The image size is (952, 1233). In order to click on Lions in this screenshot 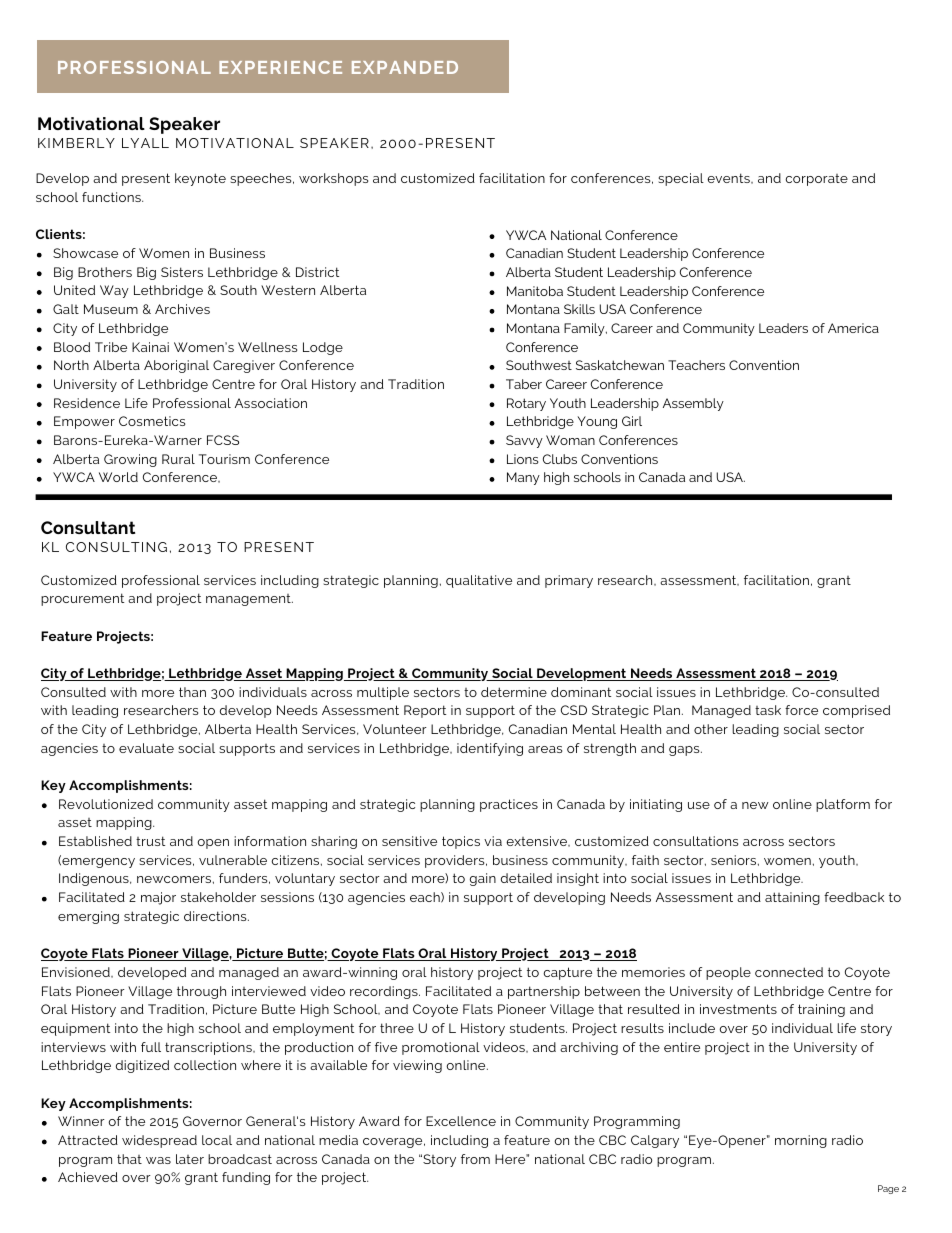, I will do `click(522, 459)`.
